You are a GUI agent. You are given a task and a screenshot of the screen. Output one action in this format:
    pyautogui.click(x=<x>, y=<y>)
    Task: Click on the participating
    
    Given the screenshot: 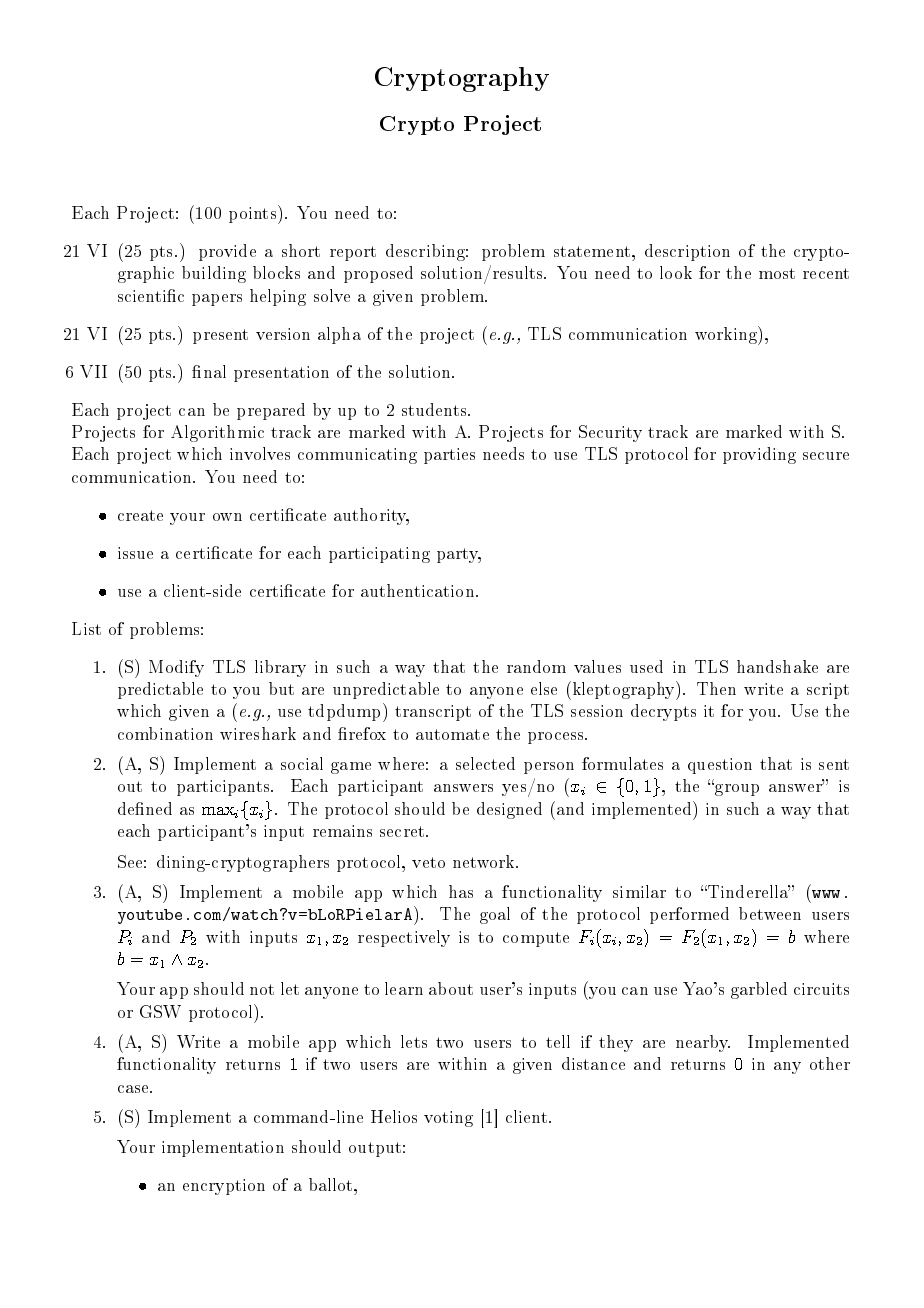 What is the action you would take?
    pyautogui.click(x=379, y=555)
